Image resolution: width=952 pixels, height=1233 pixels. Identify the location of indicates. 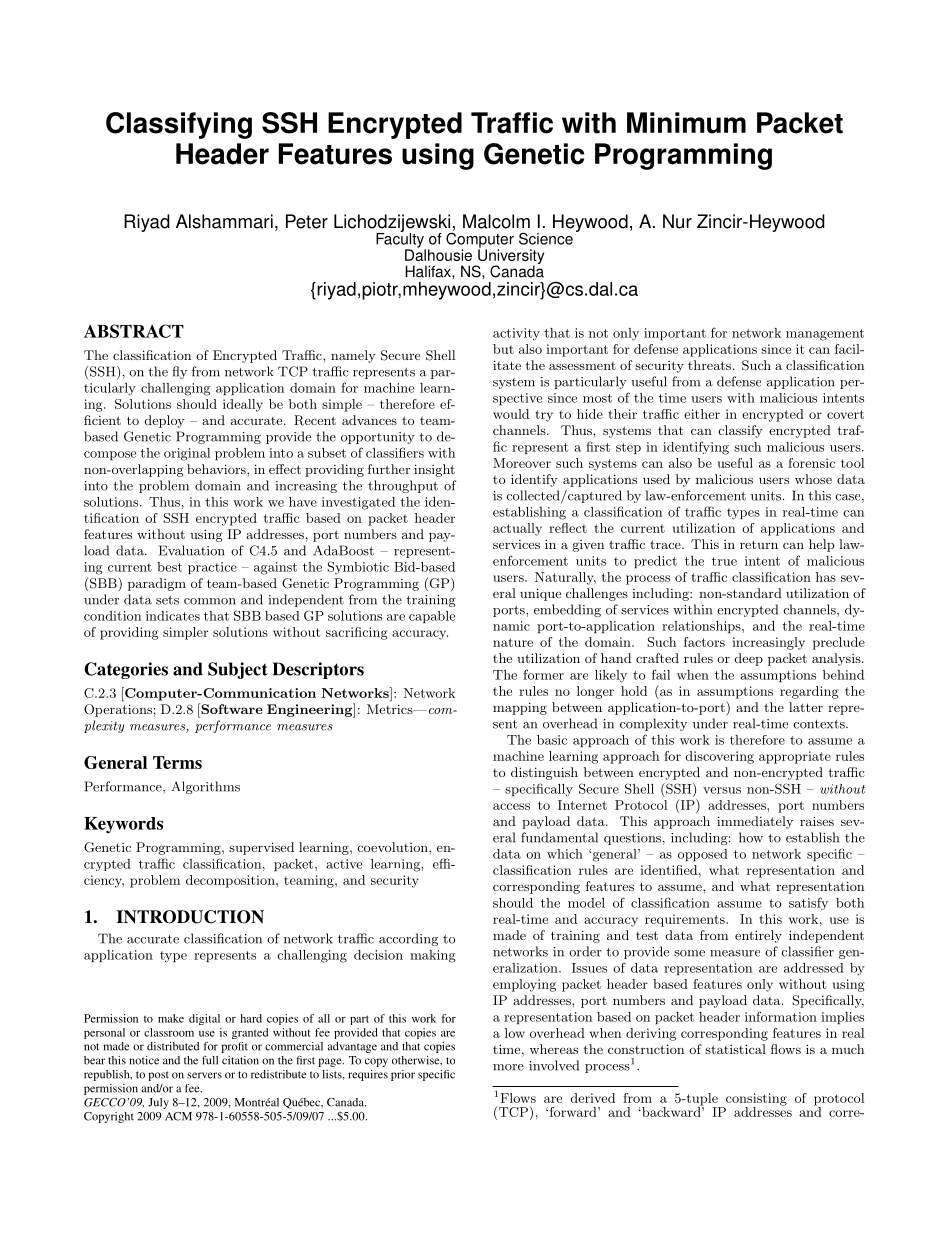
(173, 616).
